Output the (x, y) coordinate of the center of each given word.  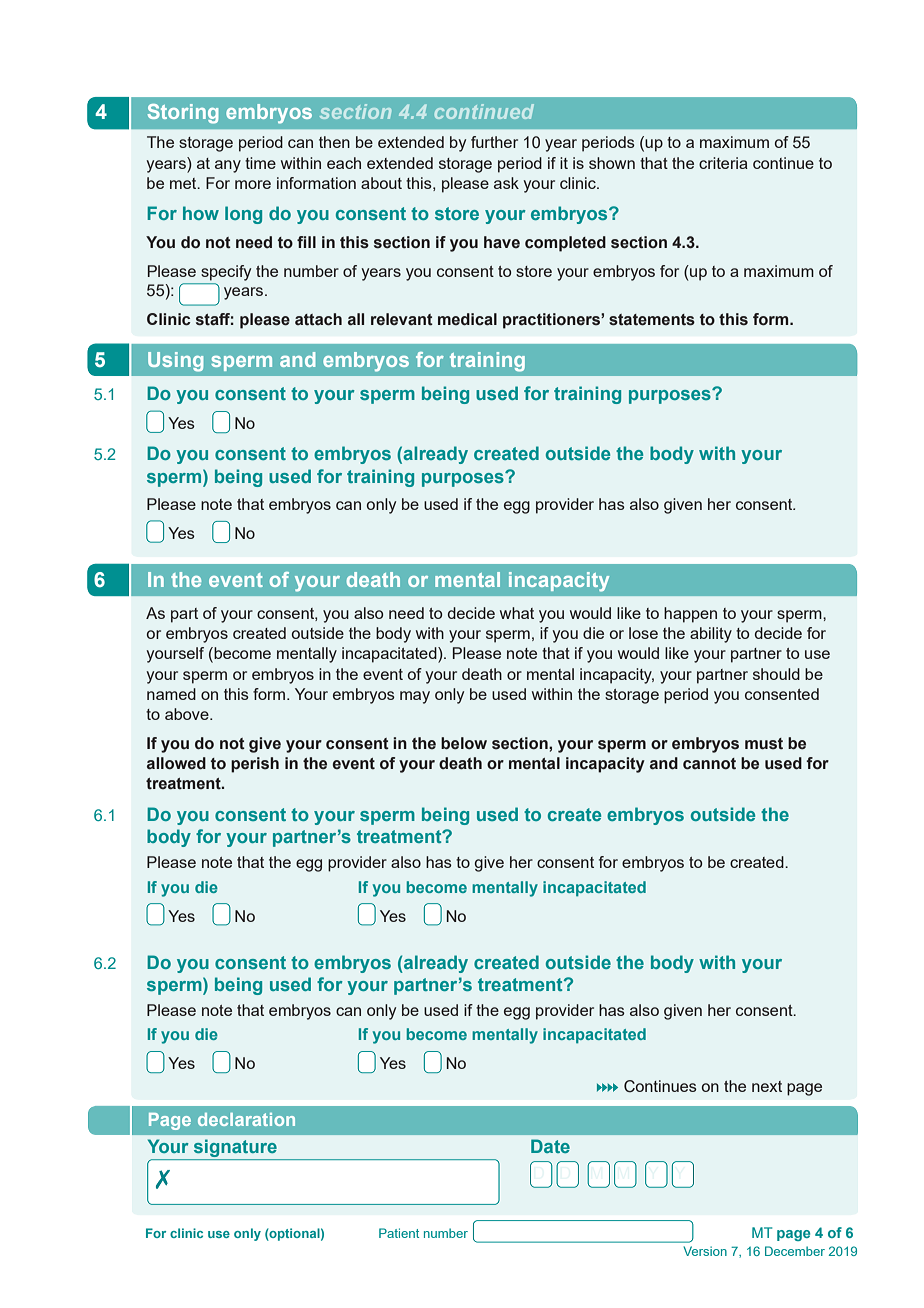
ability (711, 635)
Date (550, 1146)
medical (467, 319)
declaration (246, 1119)
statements (652, 320)
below (464, 743)
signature (235, 1148)
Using (175, 362)
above (188, 714)
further (494, 142)
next (767, 1086)
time (260, 163)
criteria (723, 163)
